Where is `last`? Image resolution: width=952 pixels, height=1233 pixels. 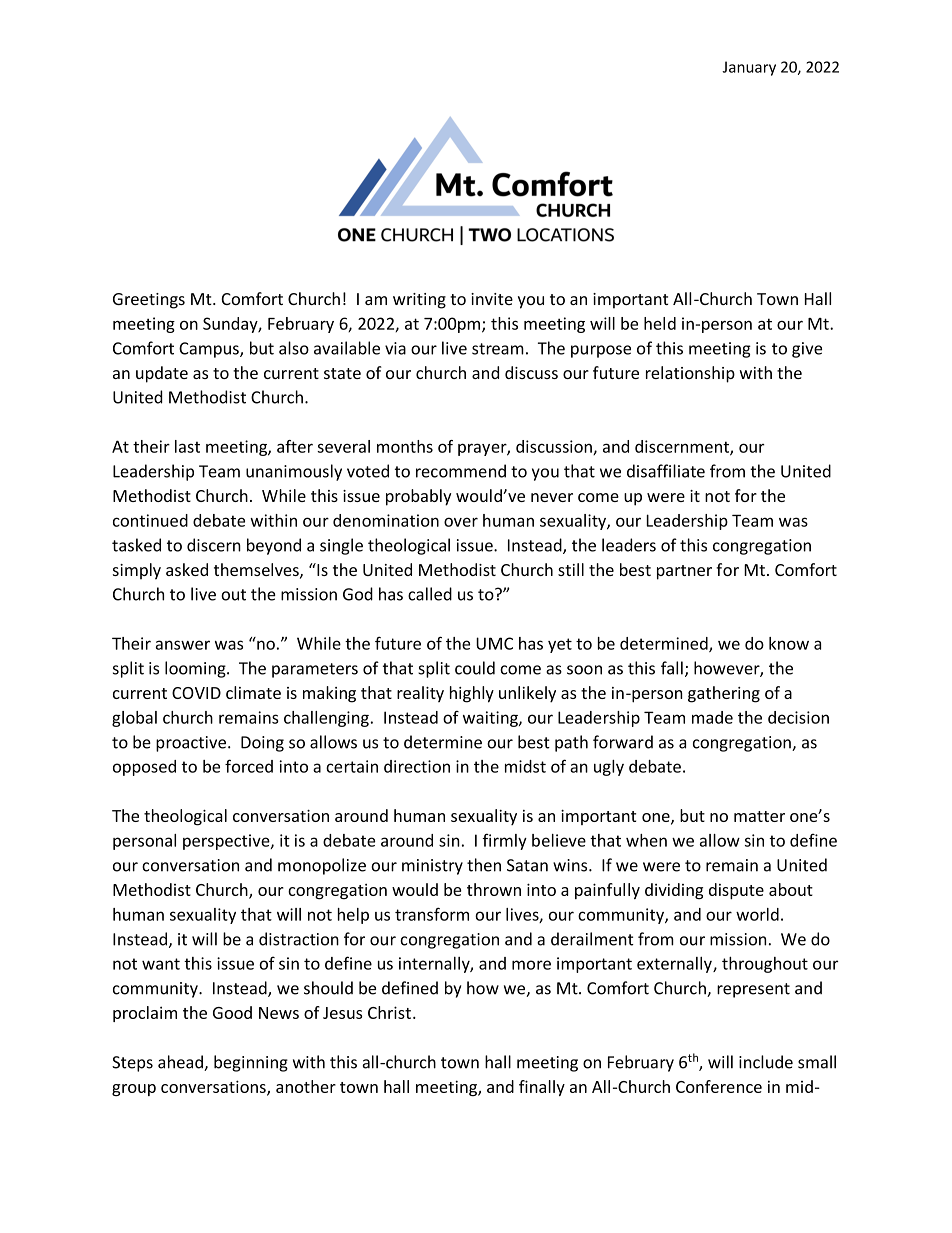
last is located at coordinates (187, 446).
